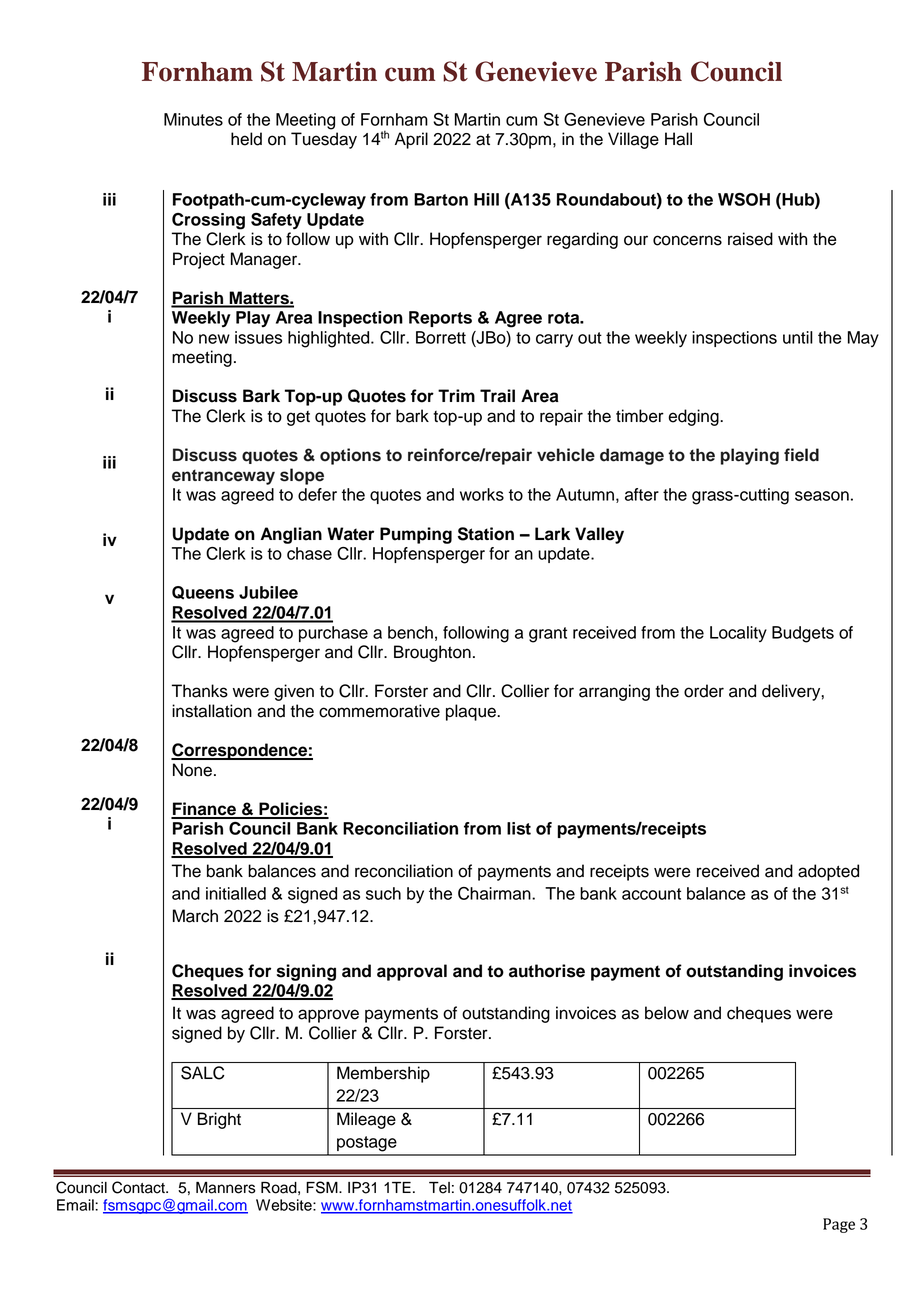  Describe the element at coordinates (495, 893) in the screenshot. I see `Chairman` at that location.
